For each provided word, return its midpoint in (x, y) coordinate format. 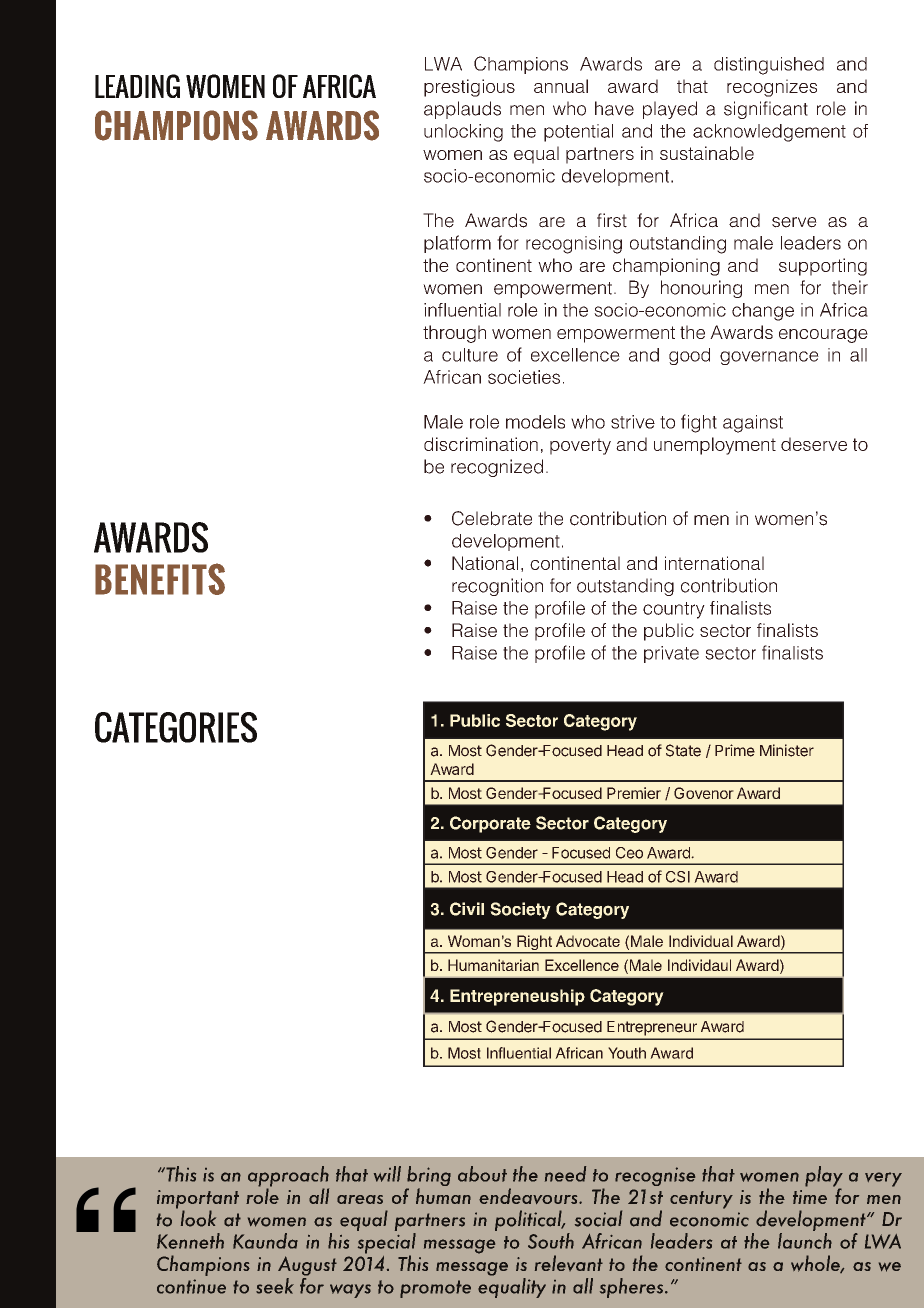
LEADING (137, 86)
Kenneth (190, 1241)
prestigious (469, 88)
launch (805, 1241)
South (551, 1241)
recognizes (772, 88)
